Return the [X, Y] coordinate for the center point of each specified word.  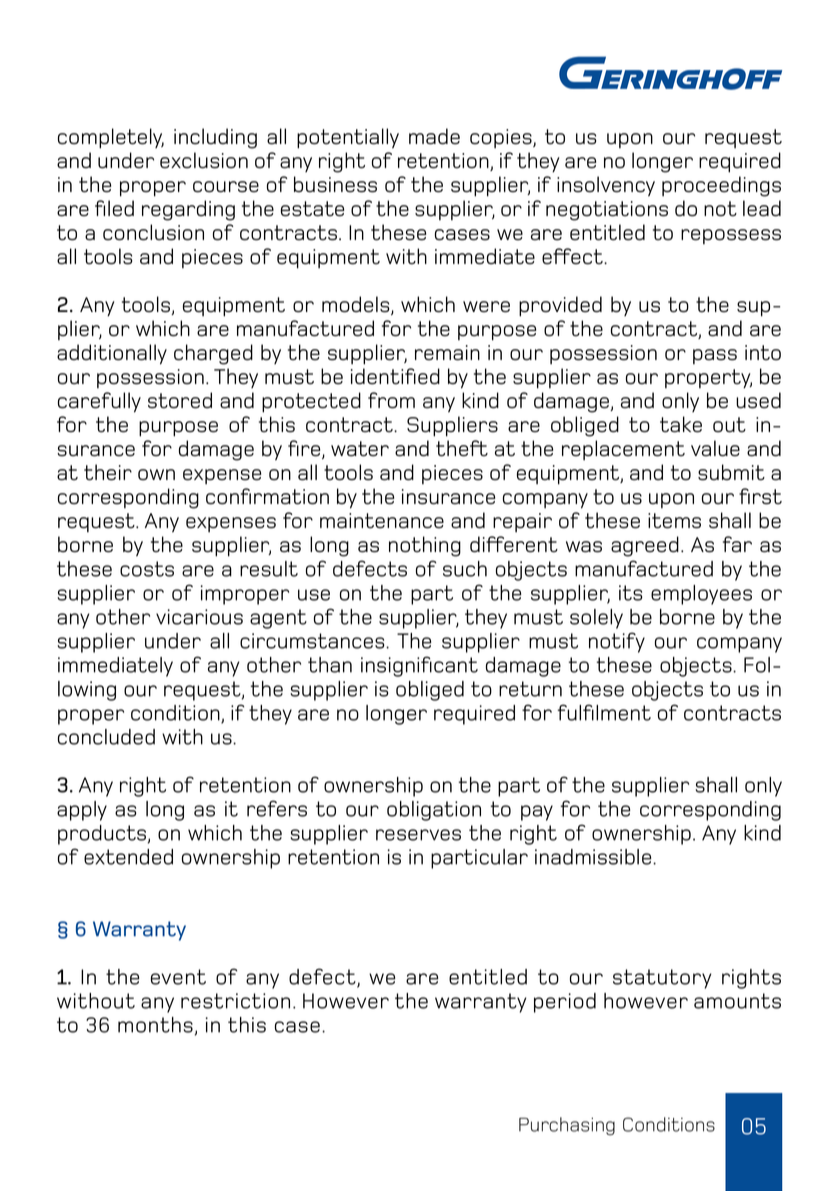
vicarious [199, 617]
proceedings [721, 186]
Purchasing [567, 1126]
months [155, 1025]
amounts [737, 1001]
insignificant [419, 666]
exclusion [204, 160]
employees [701, 595]
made [434, 136]
